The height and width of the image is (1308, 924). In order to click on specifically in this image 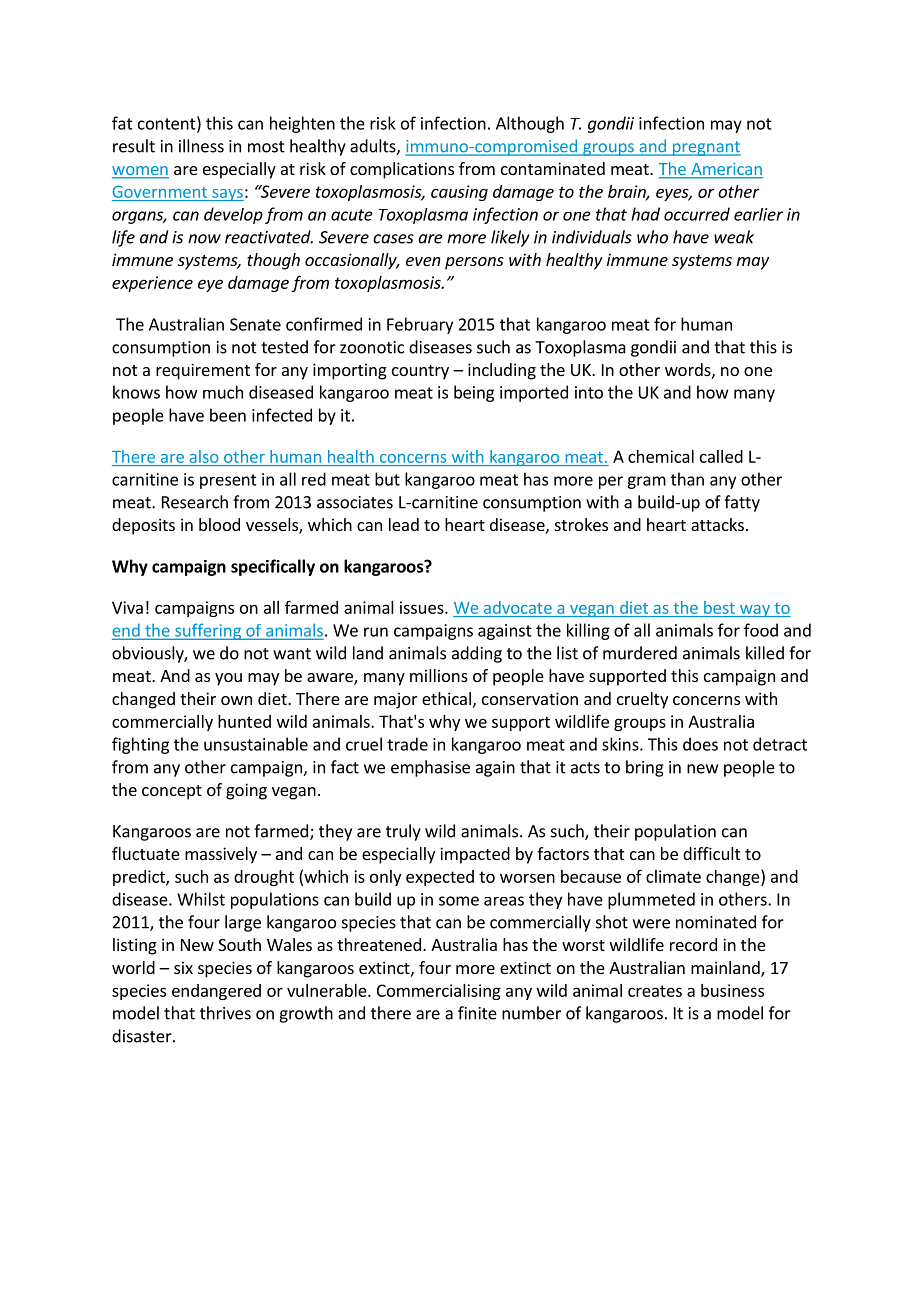, I will do `click(273, 567)`.
